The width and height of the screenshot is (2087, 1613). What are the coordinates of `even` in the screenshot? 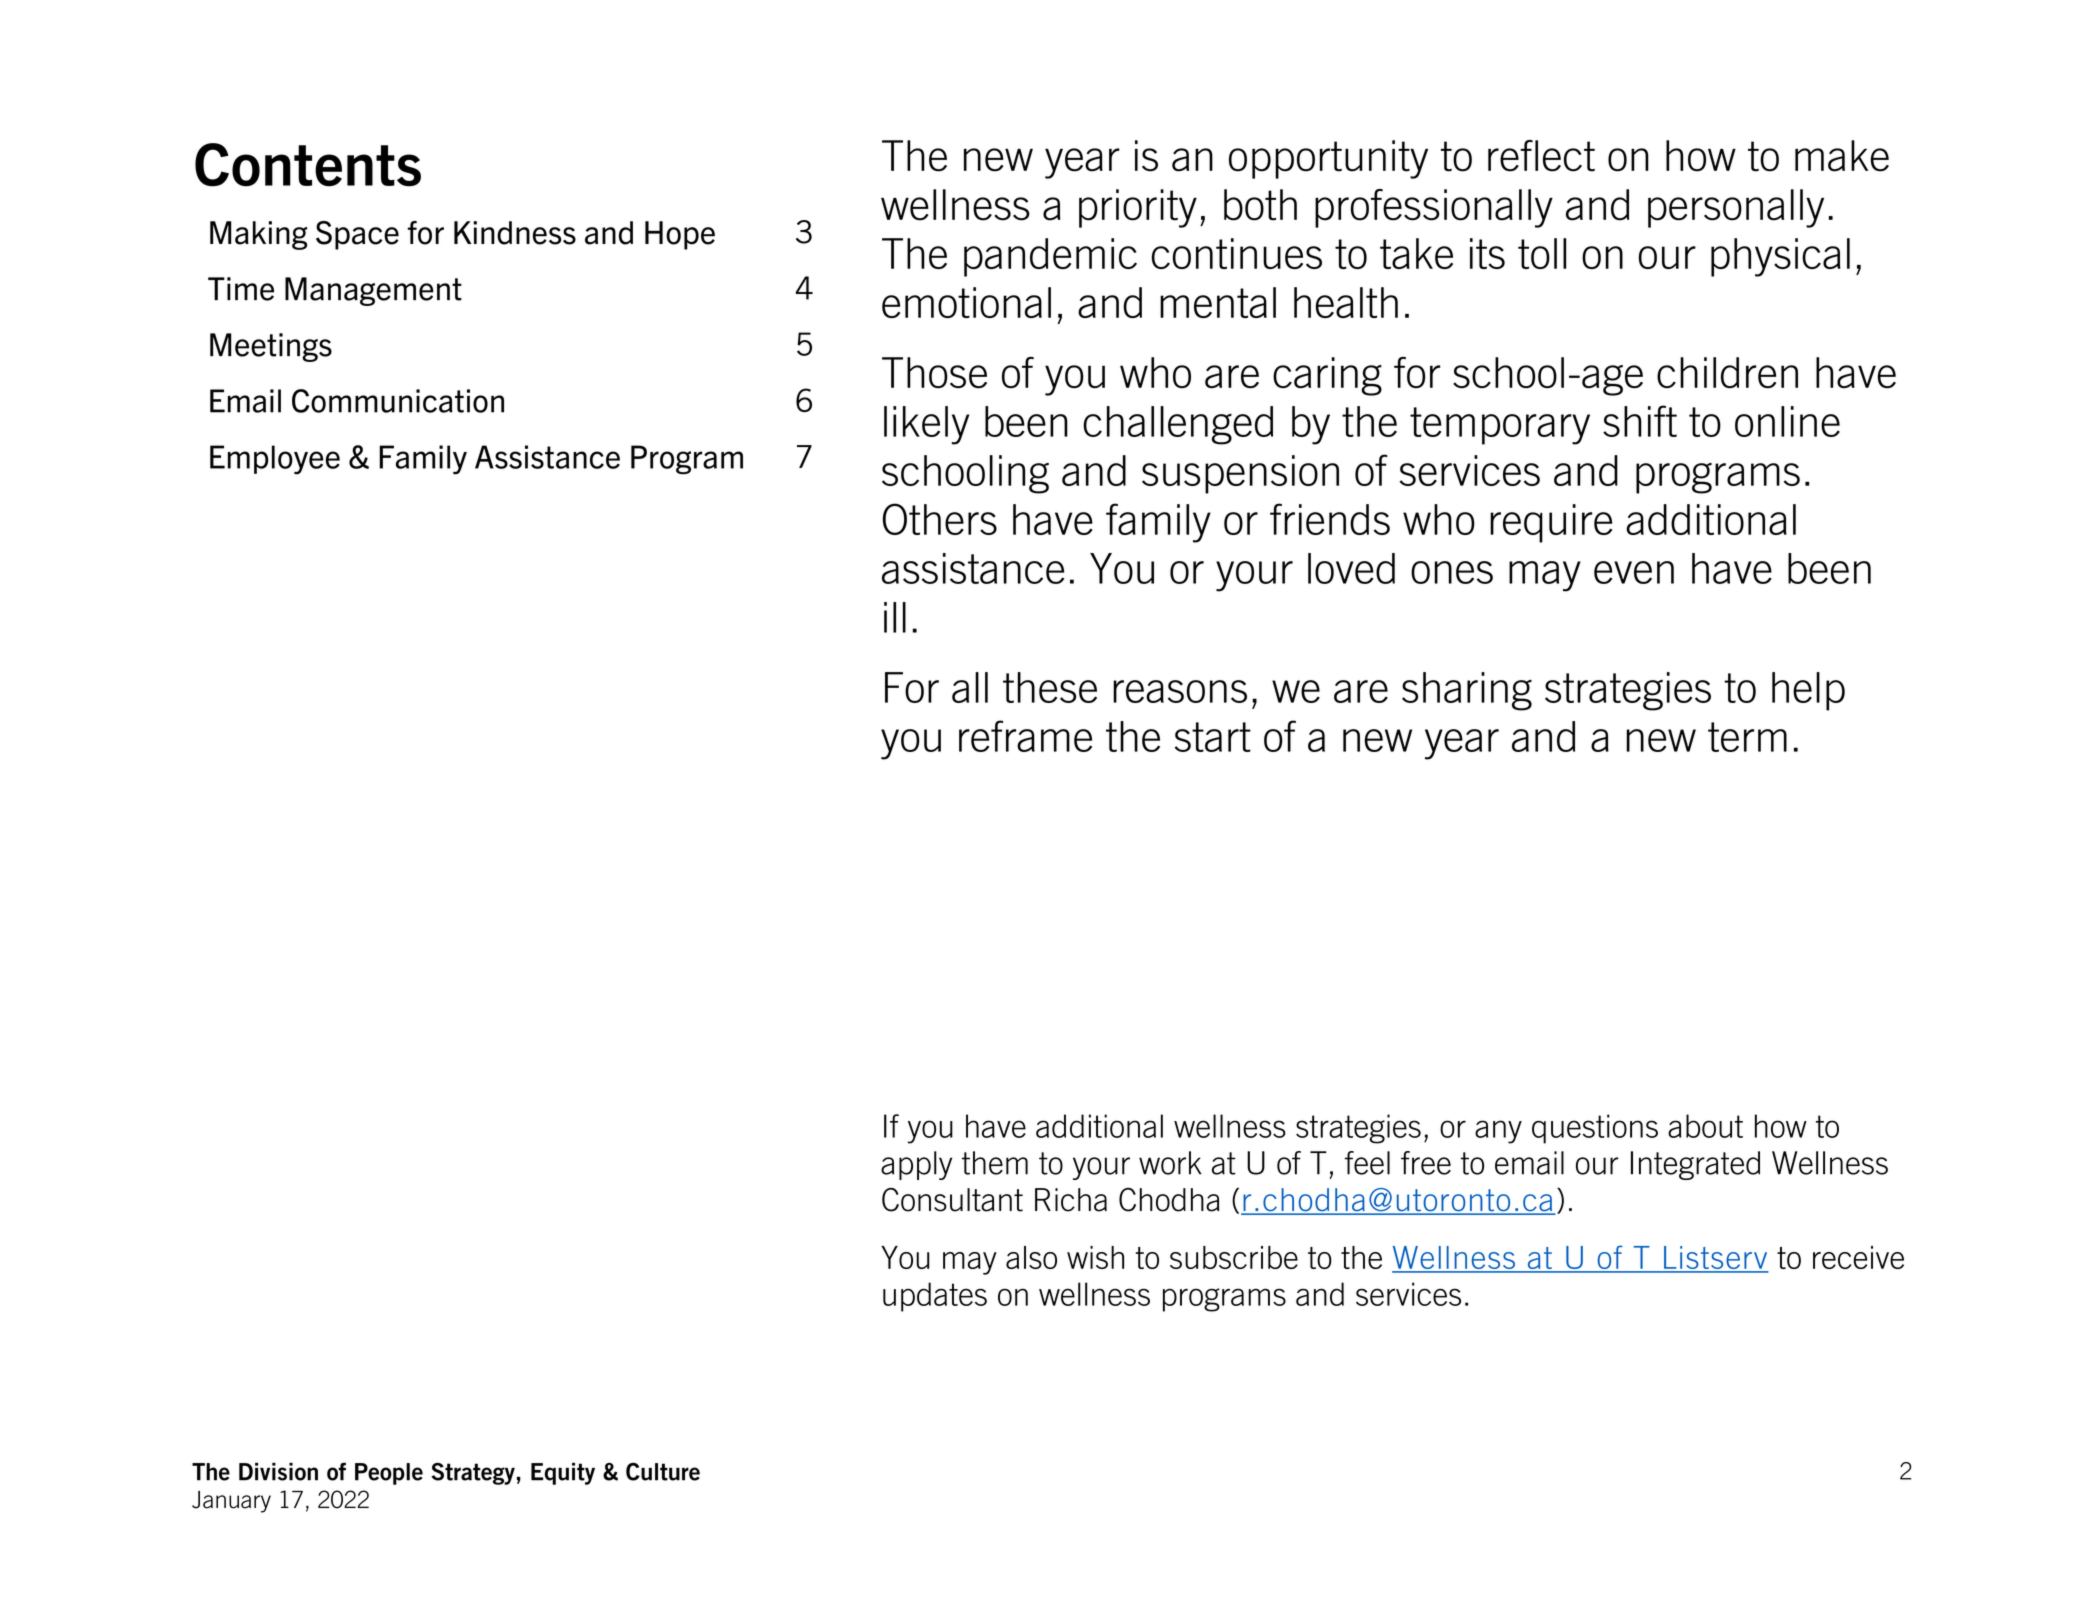 It's located at (1634, 572).
